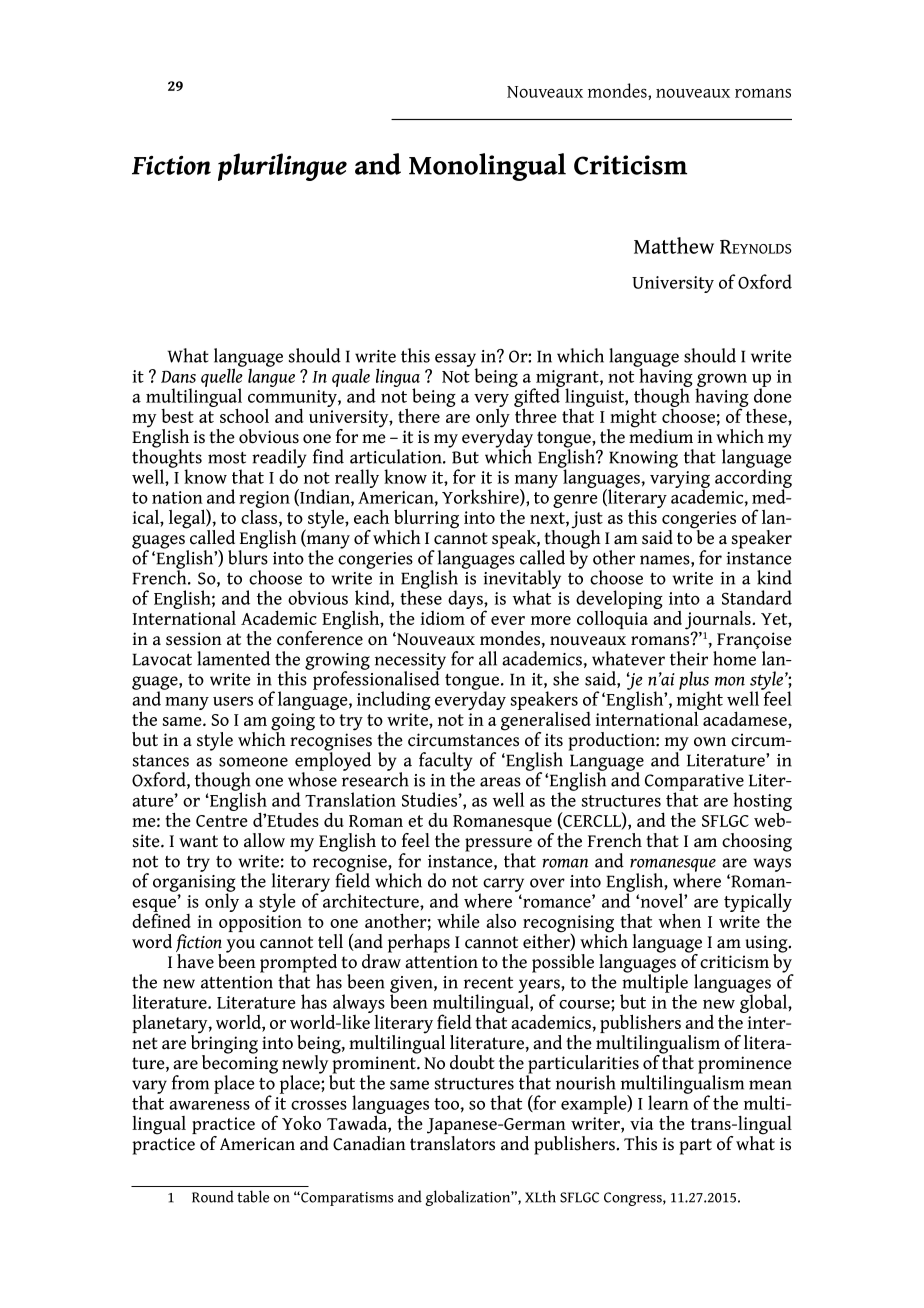 The image size is (924, 1308). What do you see at coordinates (694, 681) in the screenshot?
I see `plus` at bounding box center [694, 681].
